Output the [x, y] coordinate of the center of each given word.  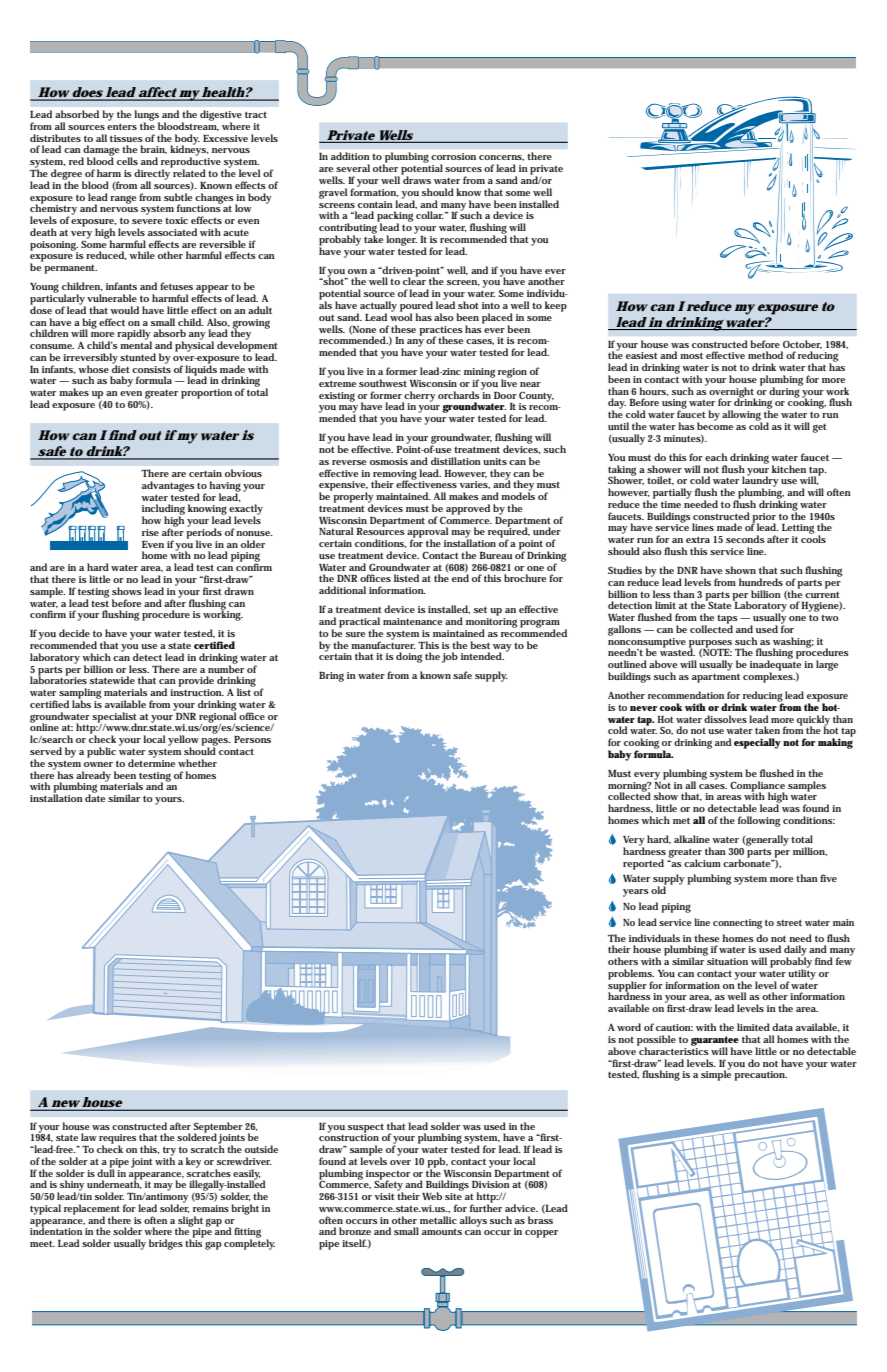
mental [136, 344]
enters [122, 126]
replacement [92, 1210]
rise [150, 532]
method [765, 355]
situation [726, 960]
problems [631, 975]
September [218, 1128]
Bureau [496, 555]
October [802, 344]
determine [151, 762]
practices [441, 331]
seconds [745, 539]
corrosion [453, 156]
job [450, 657]
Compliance [757, 787]
